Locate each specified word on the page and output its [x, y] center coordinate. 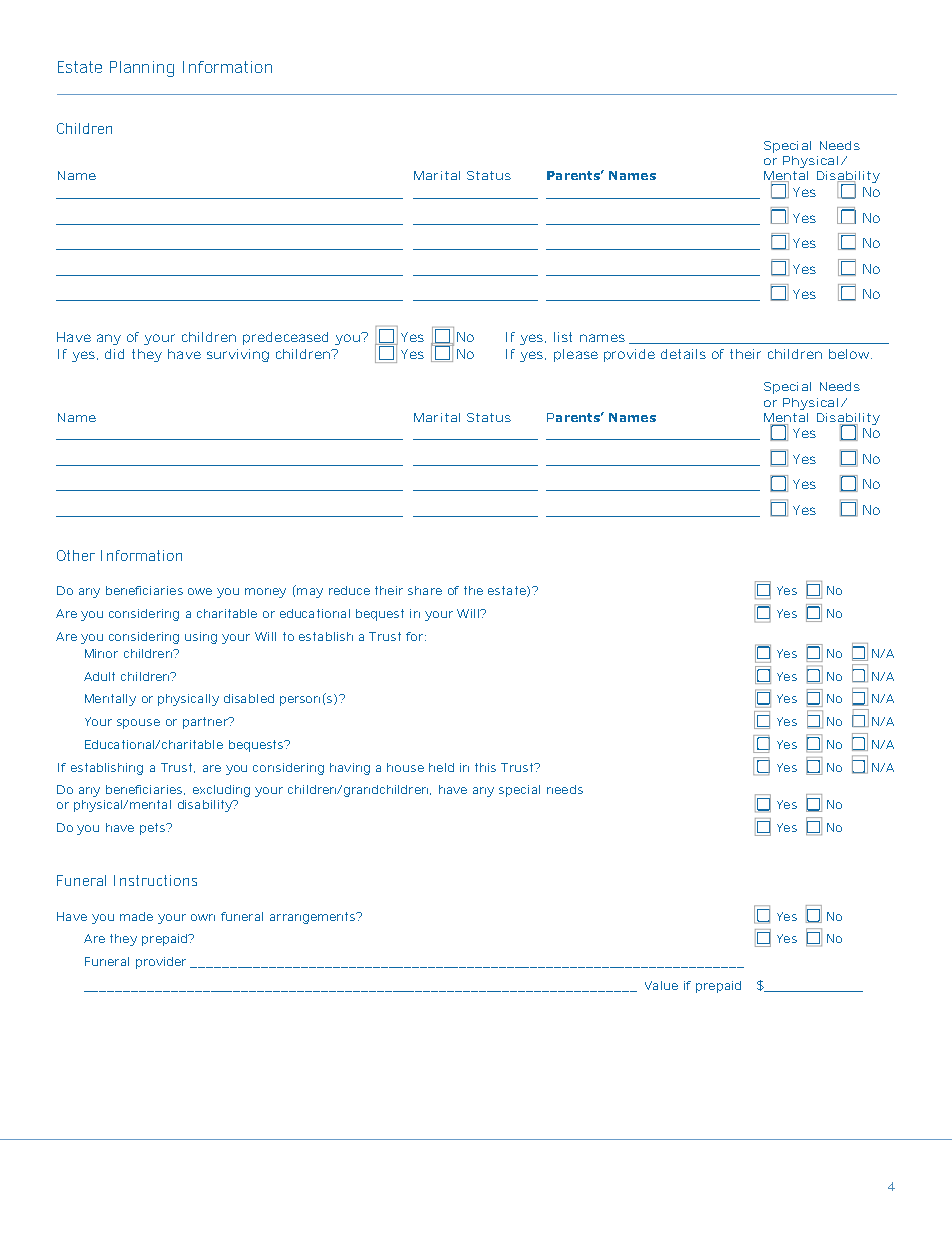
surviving [238, 355]
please [576, 355]
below [850, 354]
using [201, 638]
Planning [142, 69]
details [683, 354]
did [114, 354]
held [441, 767]
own [203, 917]
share [425, 590]
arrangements [314, 918]
